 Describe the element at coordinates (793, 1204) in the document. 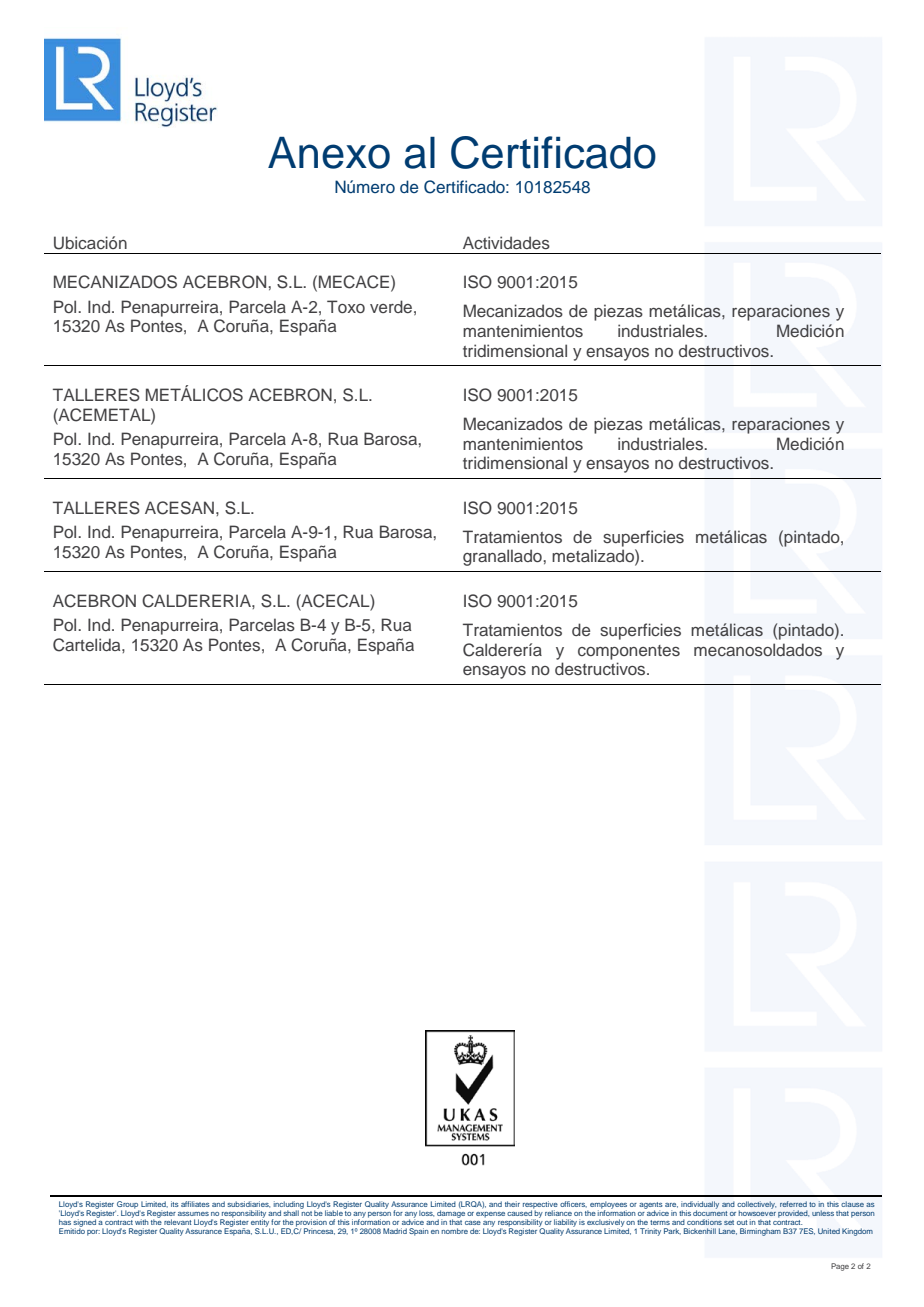

I see `referred` at that location.
